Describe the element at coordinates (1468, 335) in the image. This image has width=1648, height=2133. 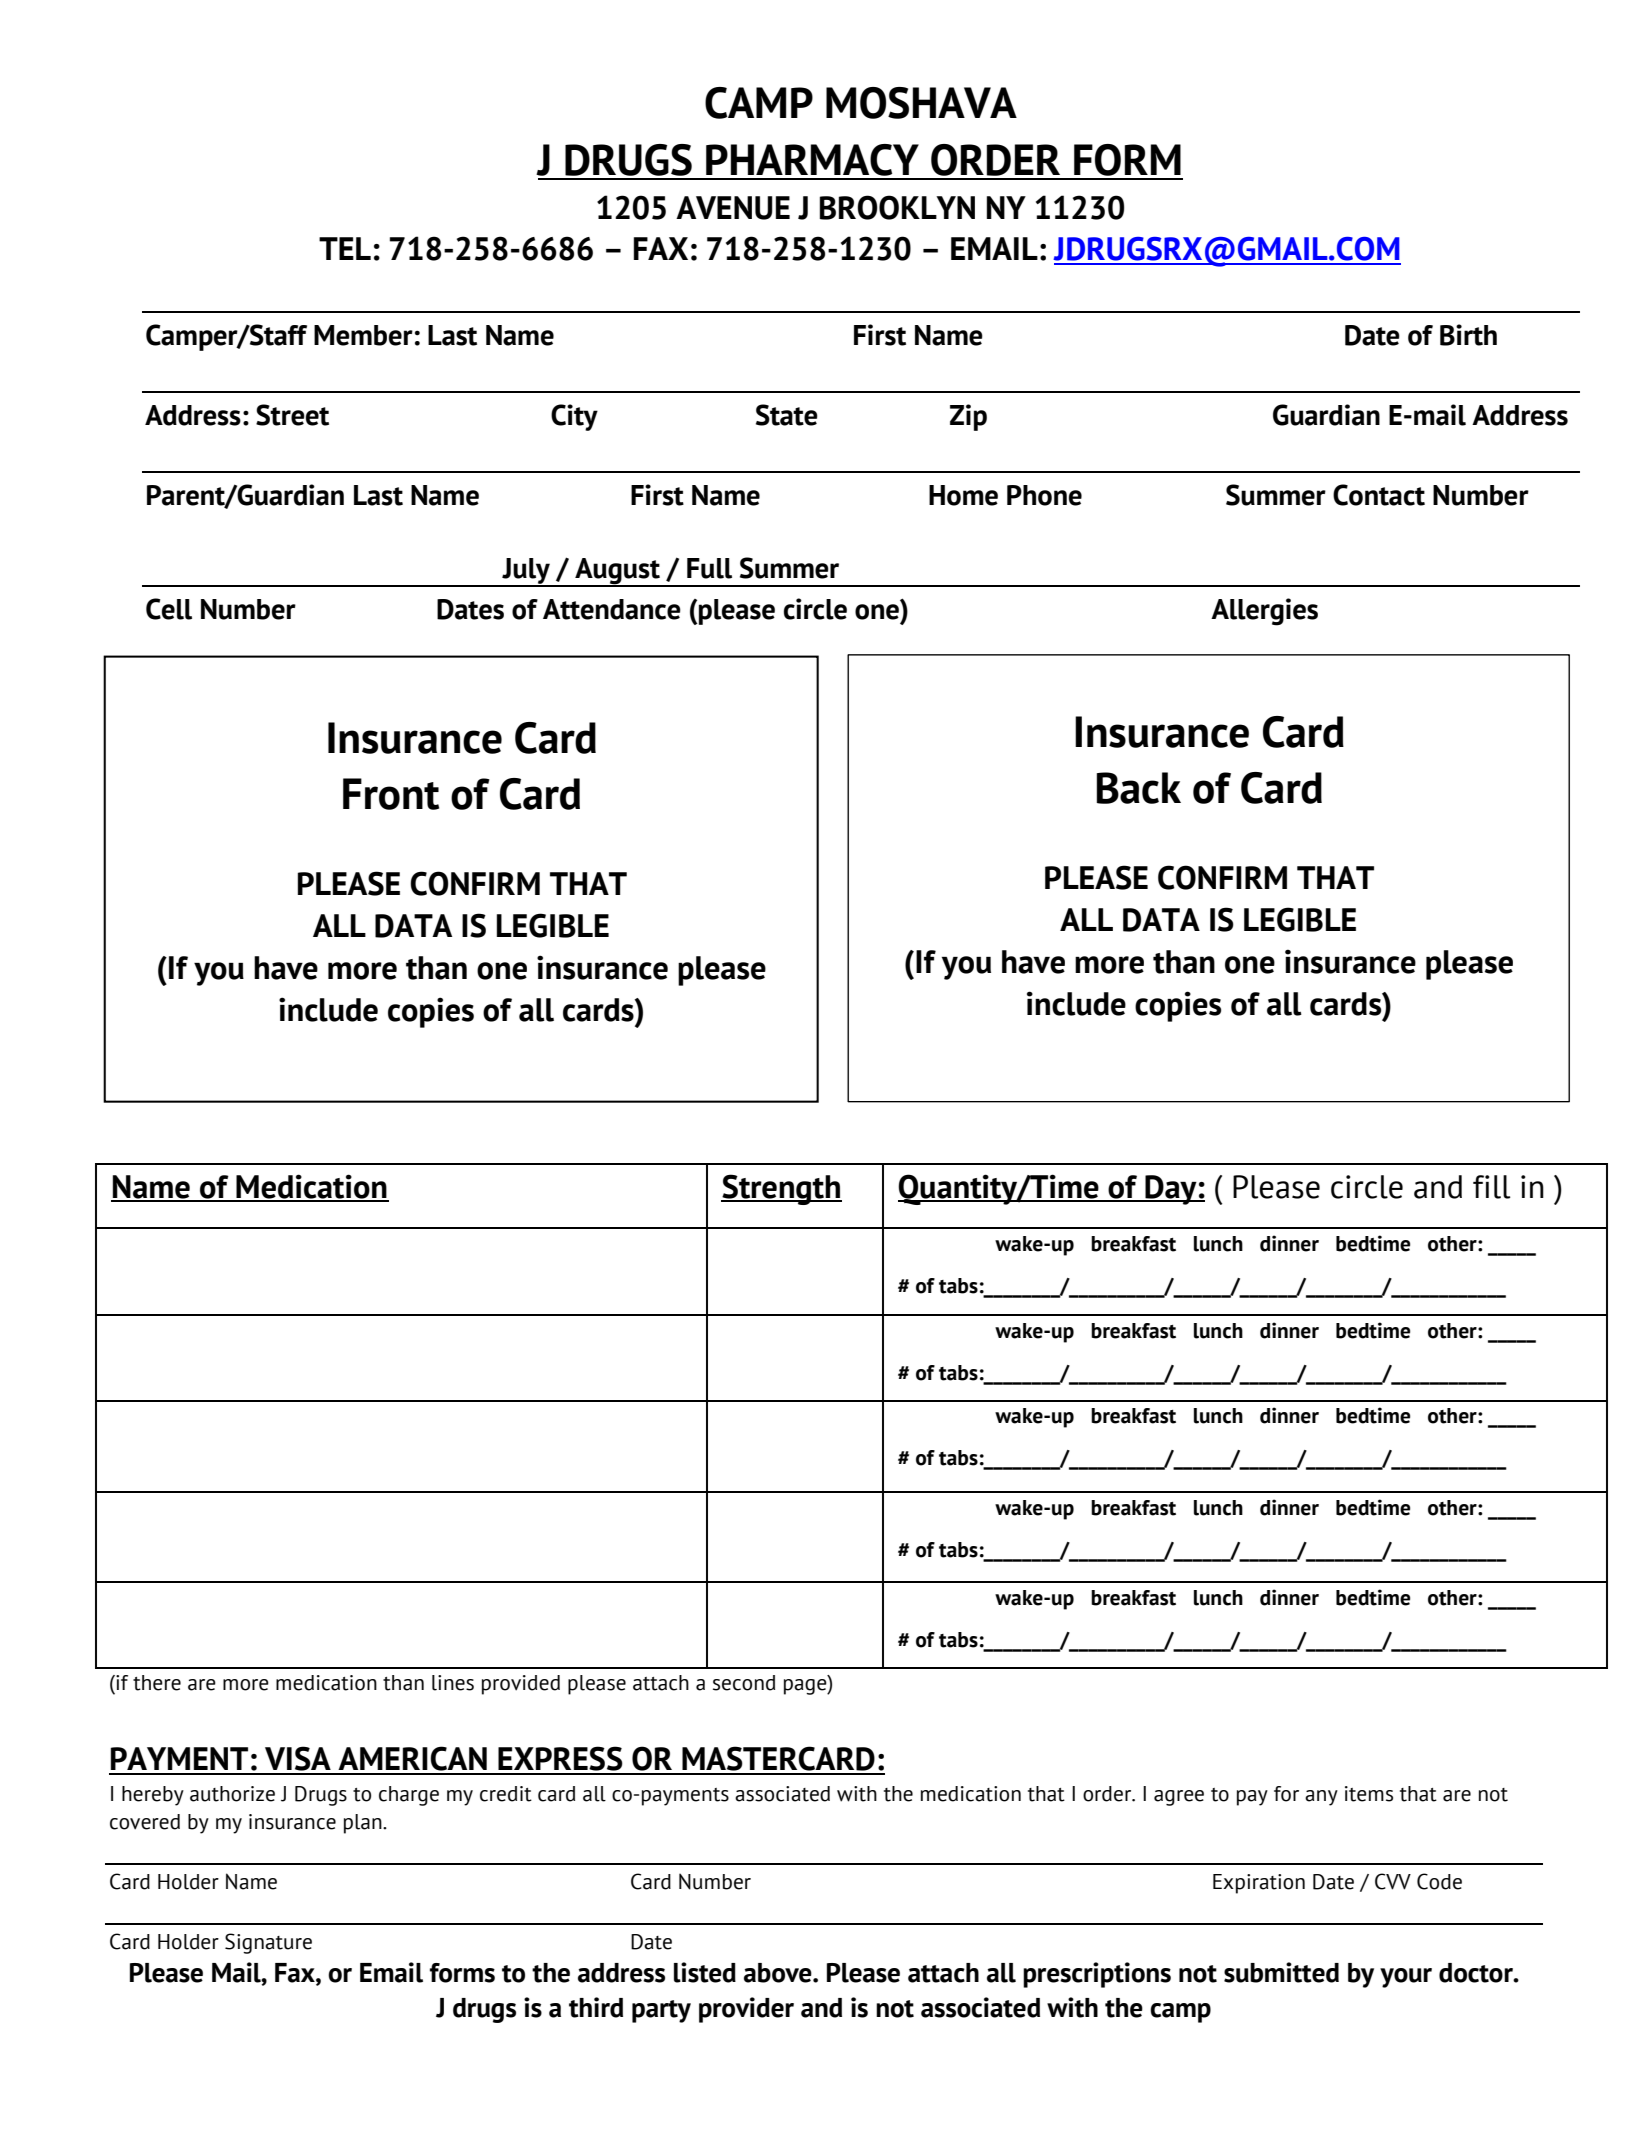
I see `Birth` at that location.
